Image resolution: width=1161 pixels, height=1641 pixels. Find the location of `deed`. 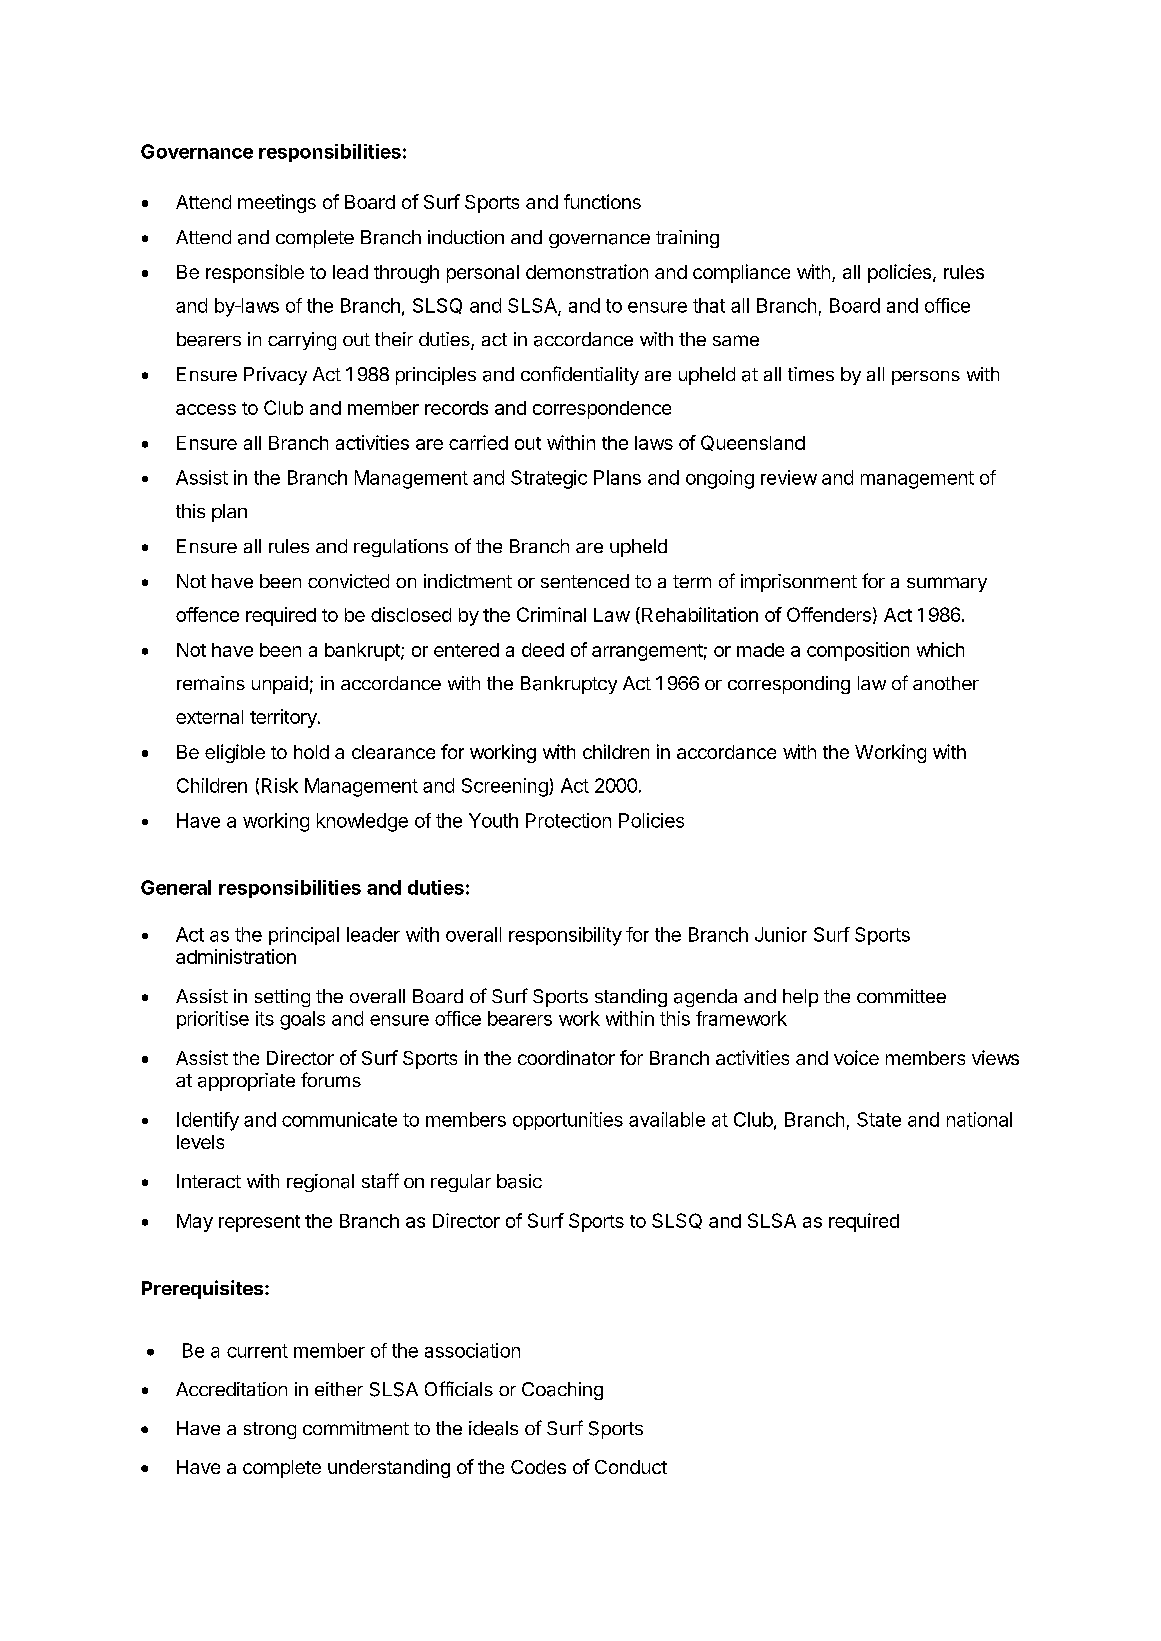

deed is located at coordinates (543, 650).
